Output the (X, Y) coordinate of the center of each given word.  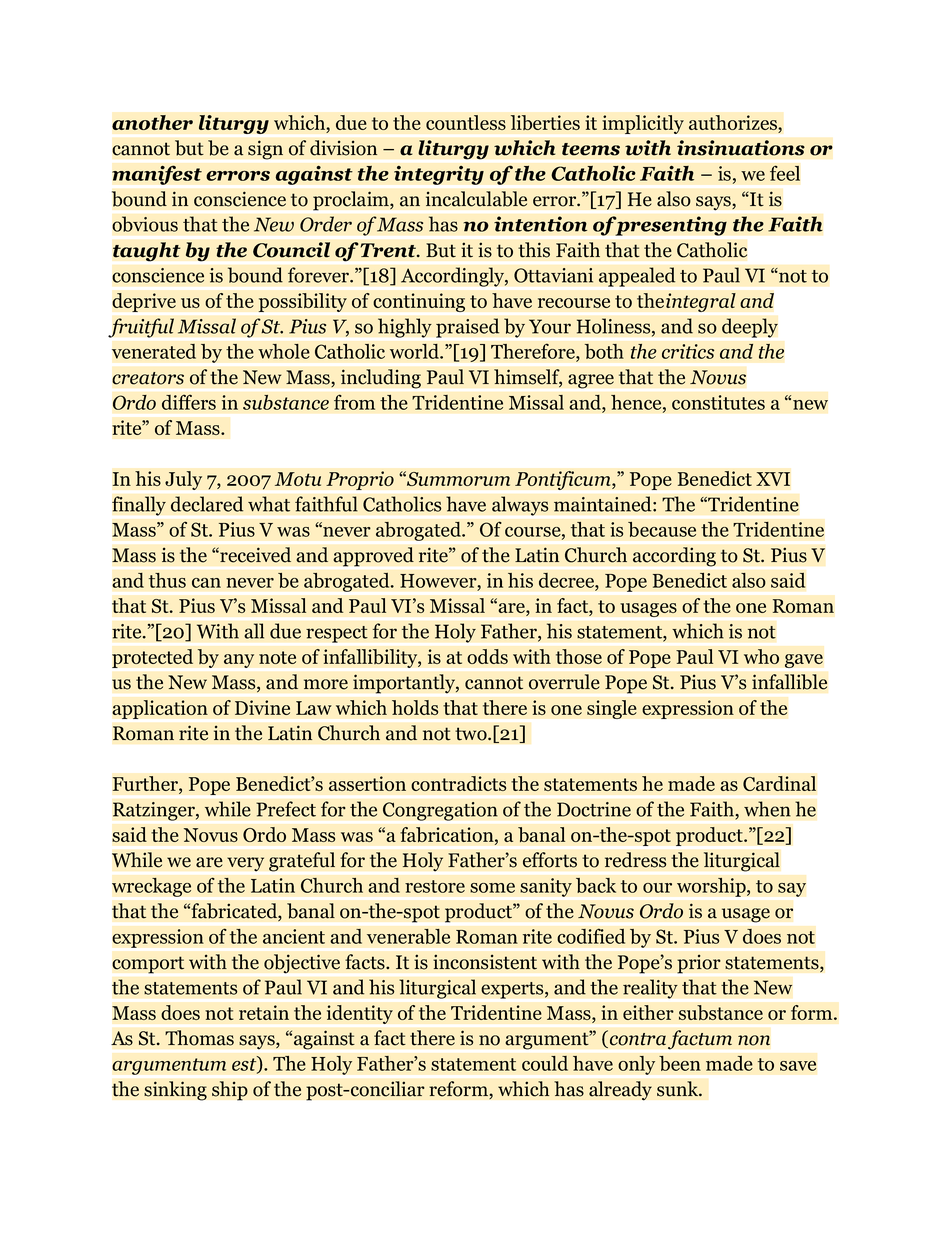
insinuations (741, 148)
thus (167, 580)
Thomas (199, 1038)
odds (487, 657)
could (545, 1063)
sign (265, 150)
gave (804, 661)
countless (466, 123)
